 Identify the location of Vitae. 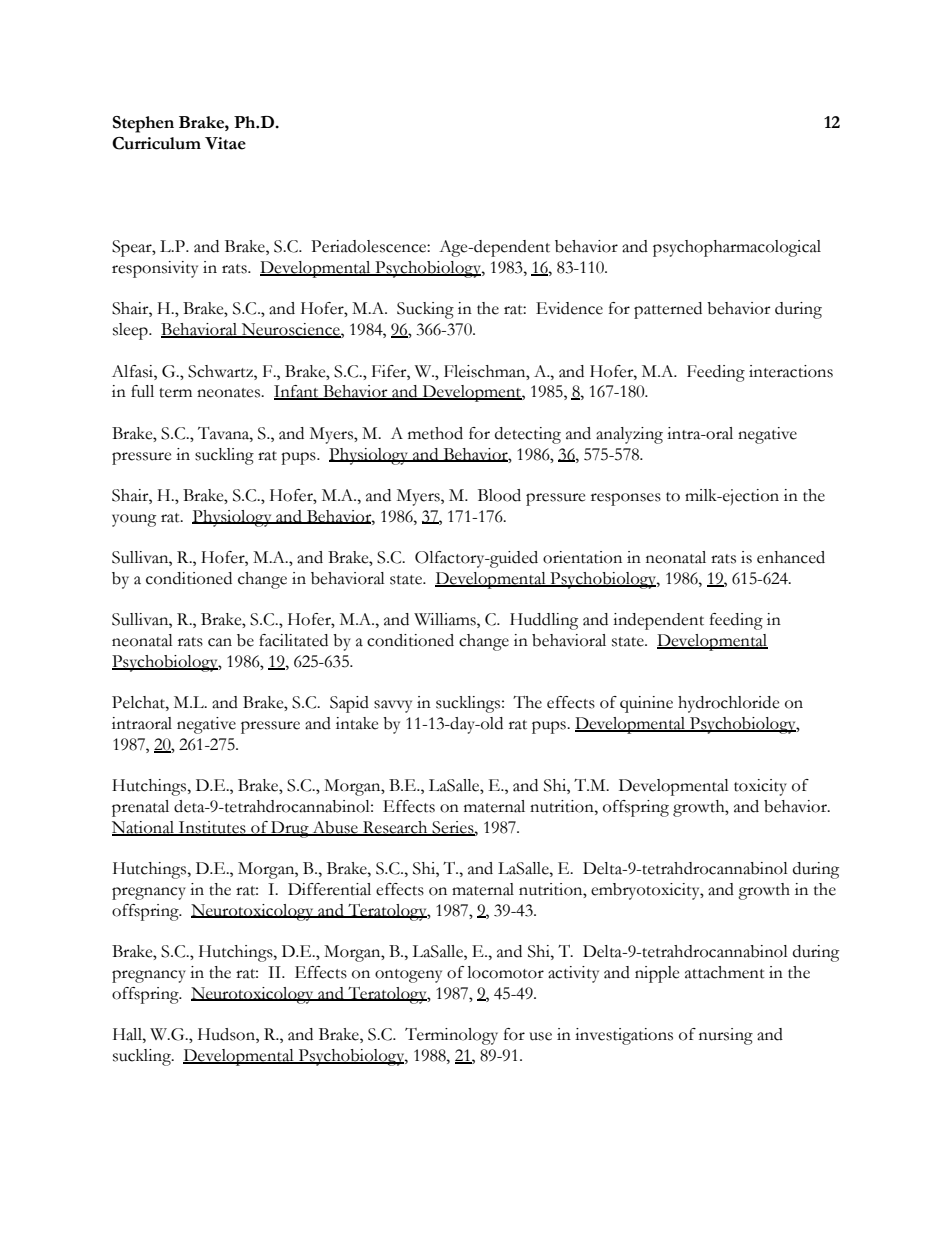
(225, 143).
